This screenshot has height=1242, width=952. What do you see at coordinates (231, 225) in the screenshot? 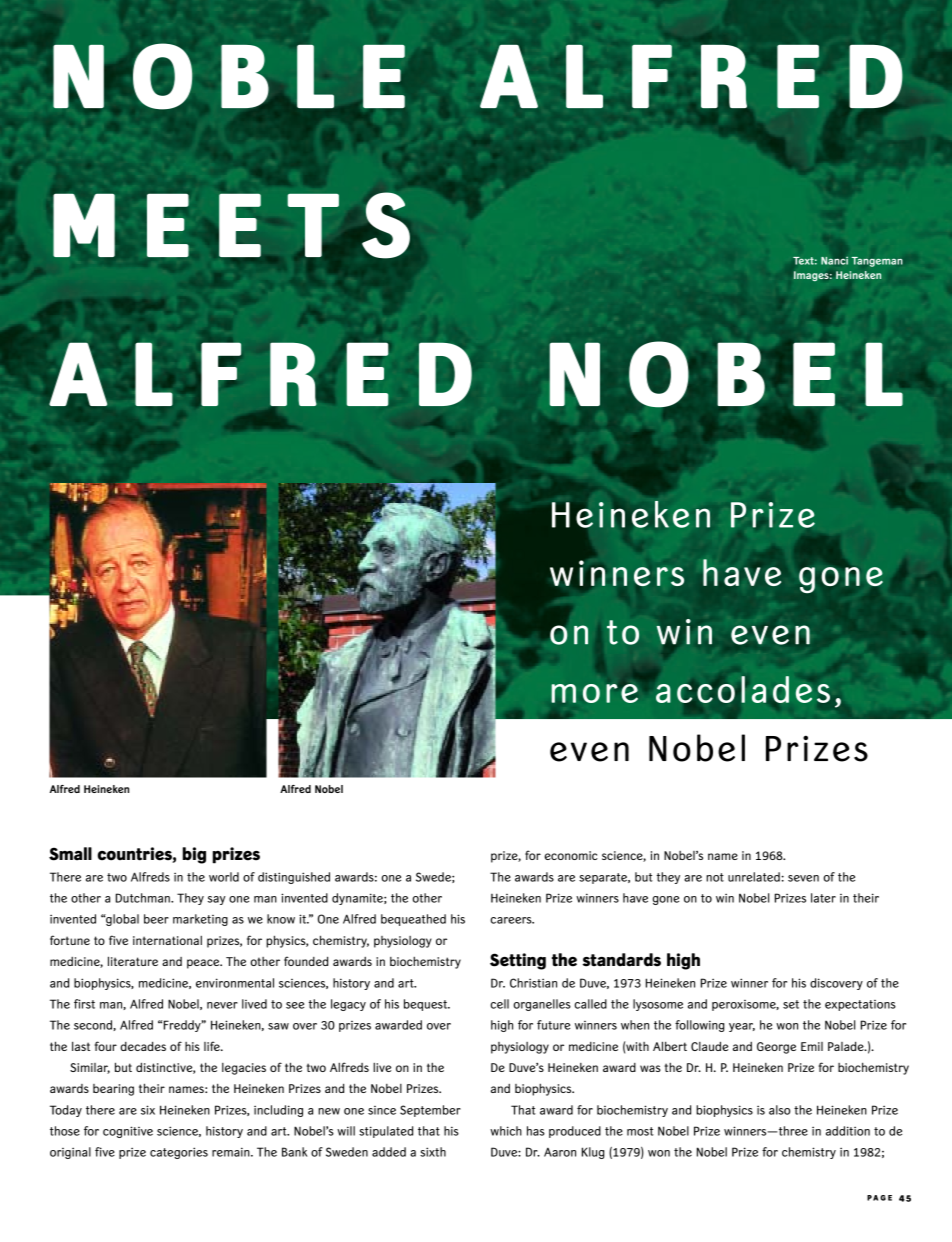
I see `MEETS` at bounding box center [231, 225].
